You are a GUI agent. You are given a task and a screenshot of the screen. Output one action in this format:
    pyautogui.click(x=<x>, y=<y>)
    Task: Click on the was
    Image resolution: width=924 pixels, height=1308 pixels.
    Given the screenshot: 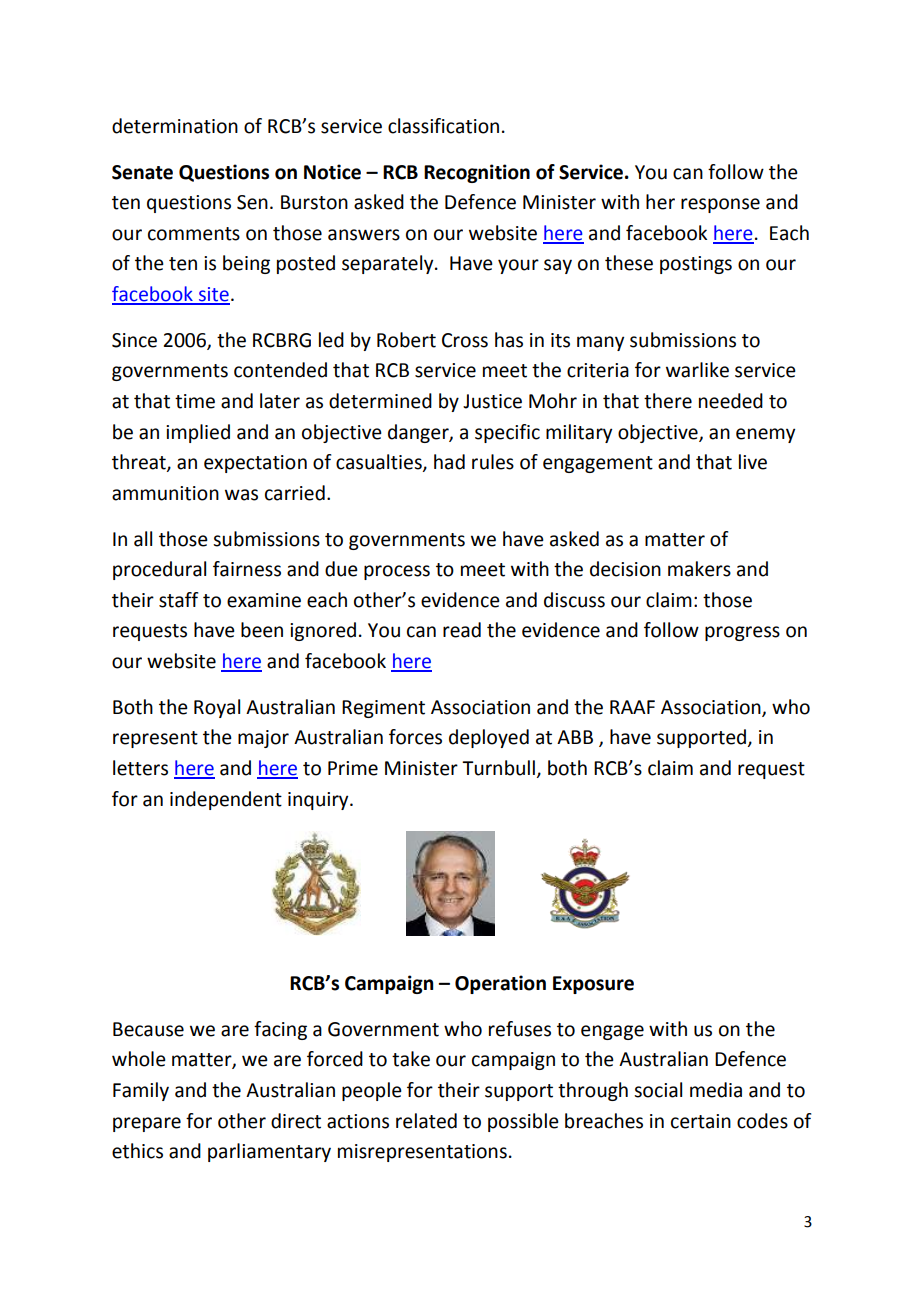 What is the action you would take?
    pyautogui.click(x=241, y=495)
